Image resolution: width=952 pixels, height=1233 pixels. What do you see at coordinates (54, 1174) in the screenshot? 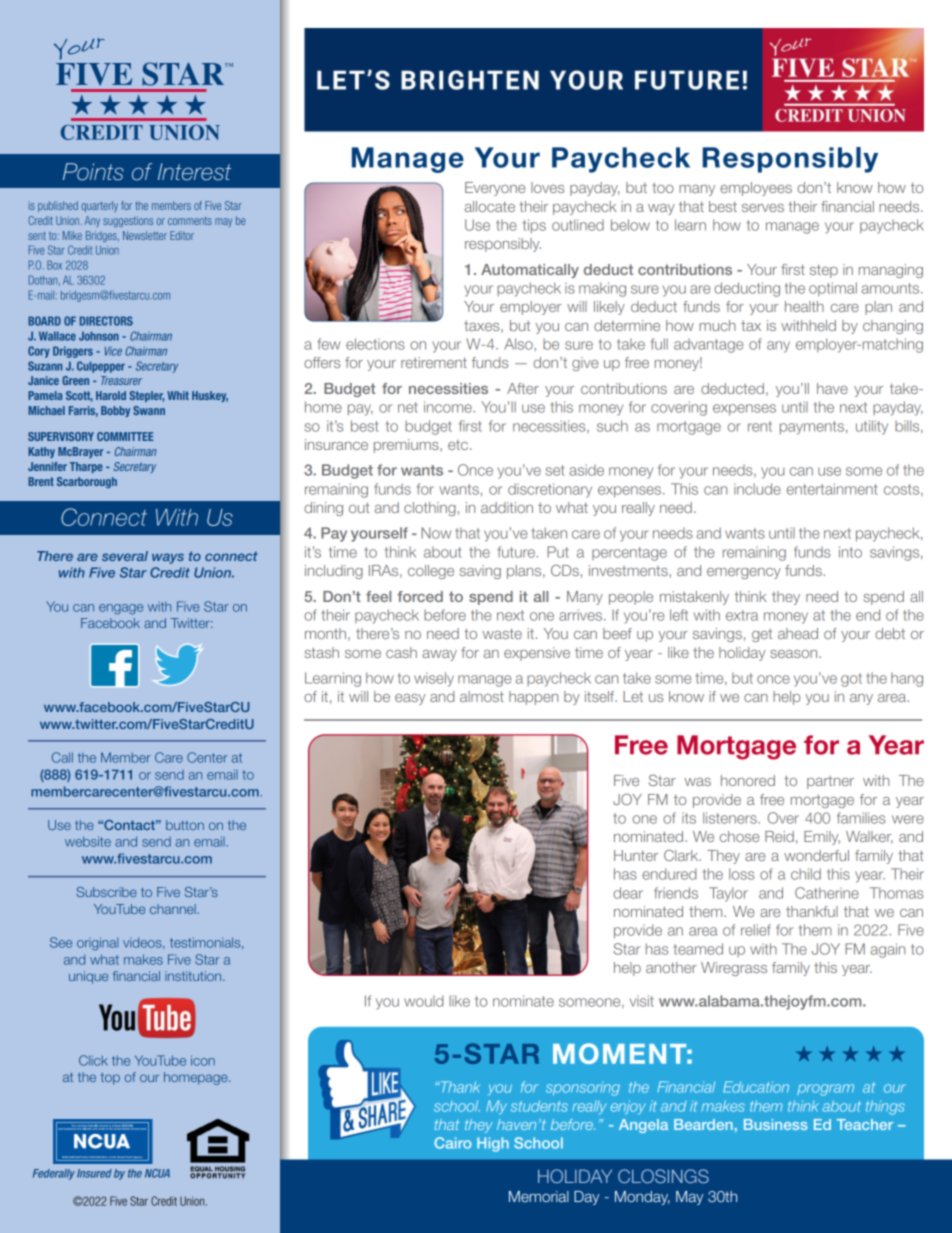
I see `Federally` at bounding box center [54, 1174].
